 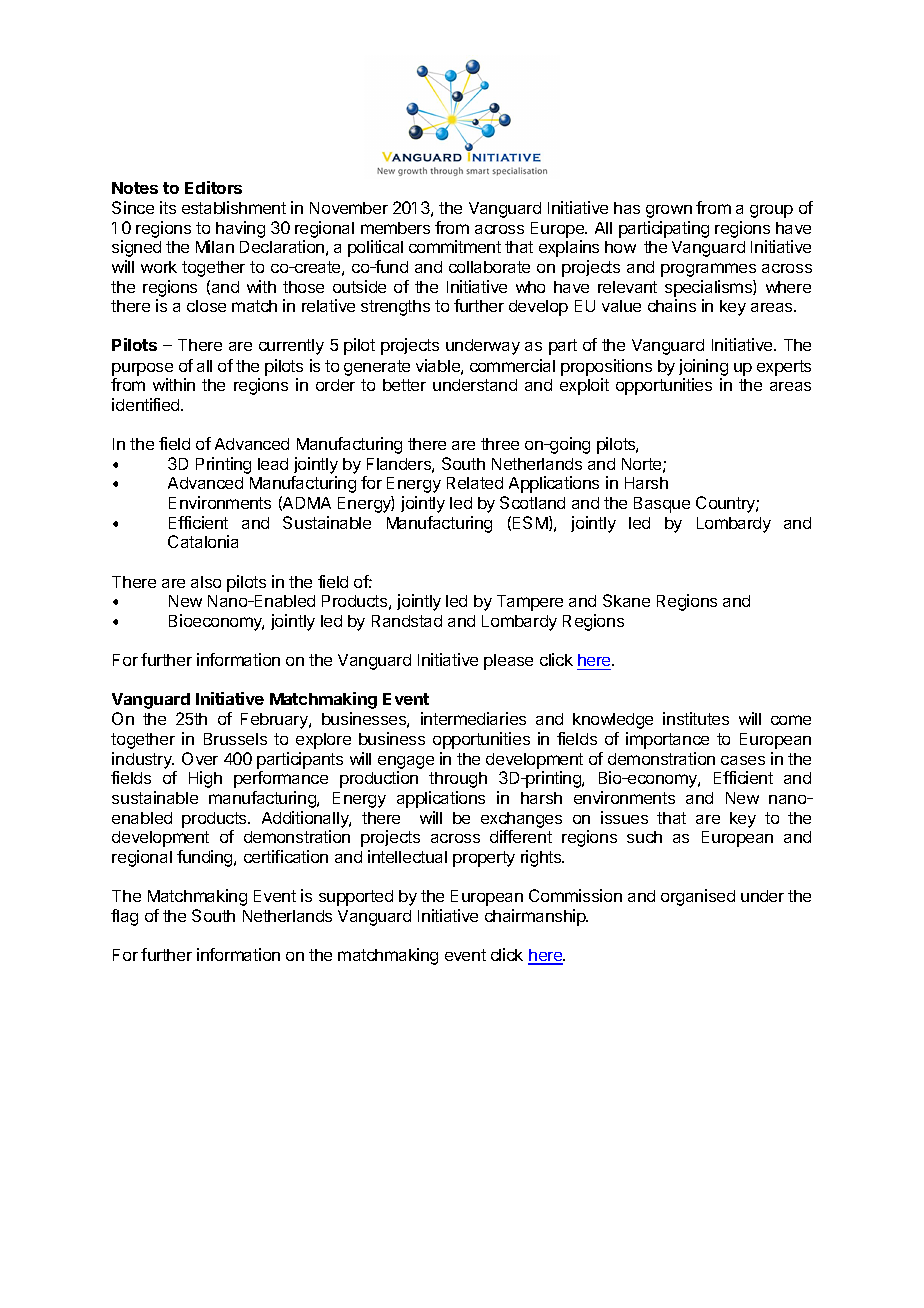 I want to click on cases, so click(x=743, y=760).
